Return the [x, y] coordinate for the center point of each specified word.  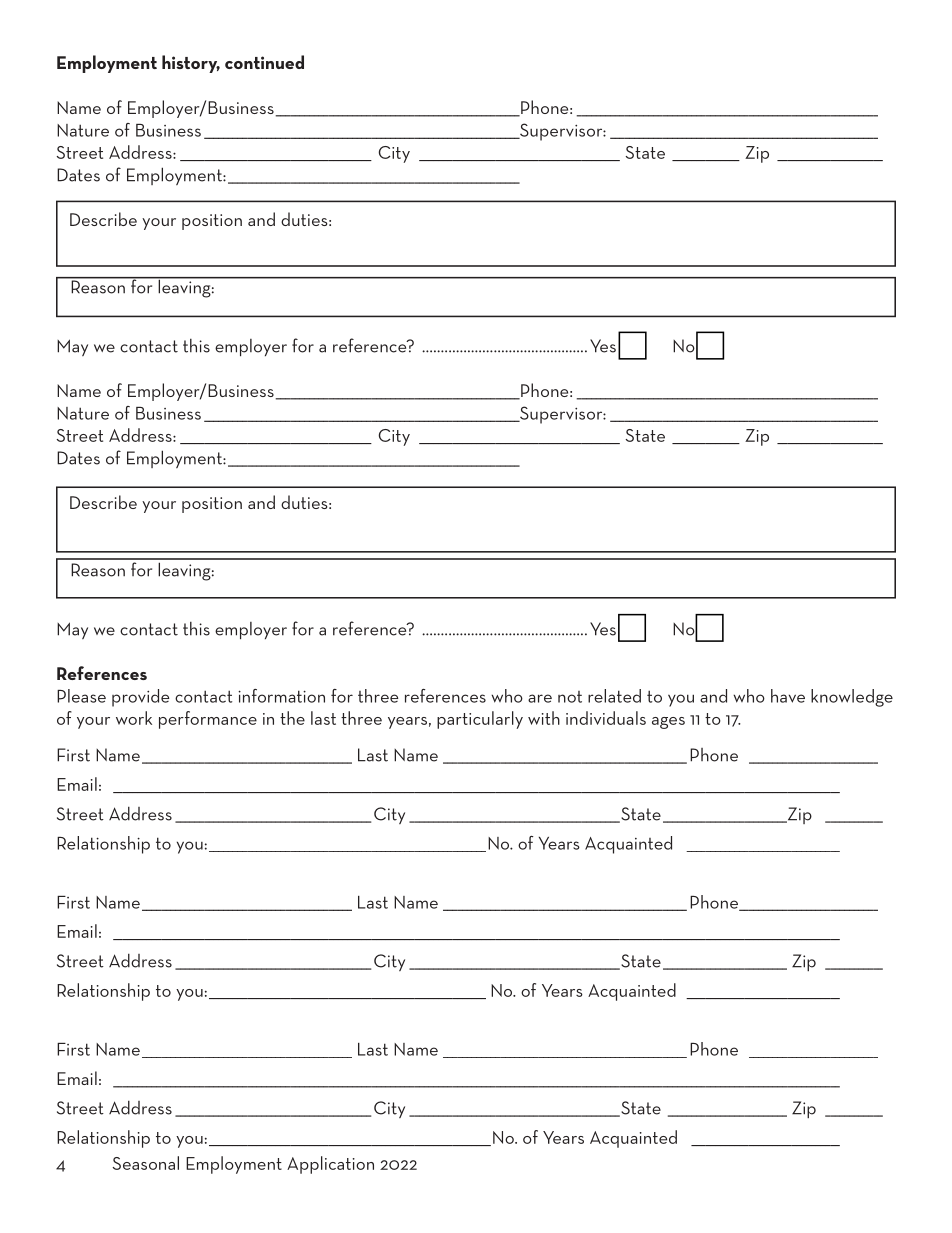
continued [264, 62]
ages [668, 723]
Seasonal [146, 1163]
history [191, 64]
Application [330, 1165]
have [788, 696]
